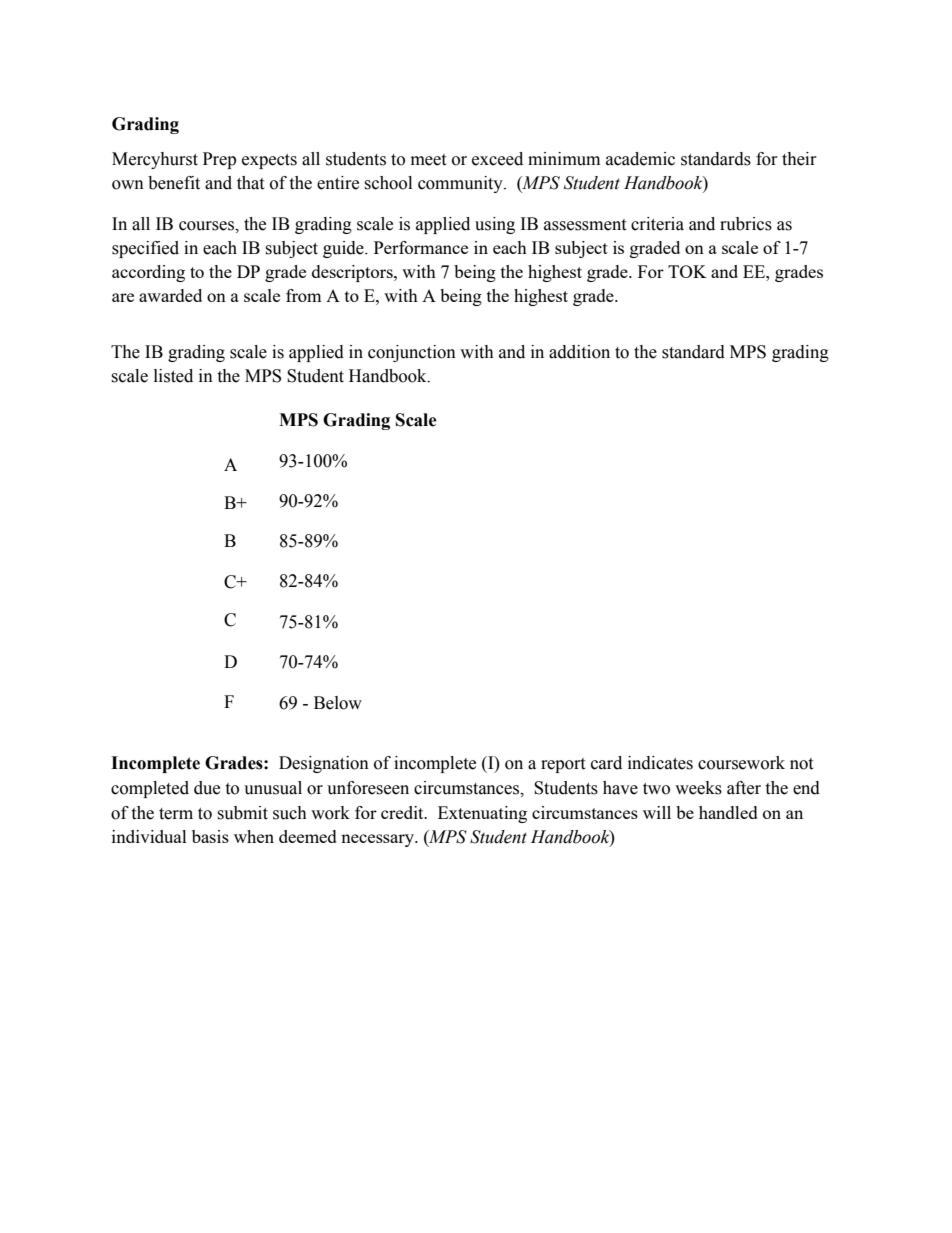 The width and height of the page is (952, 1233). Describe the element at coordinates (176, 814) in the page. I see `term` at that location.
